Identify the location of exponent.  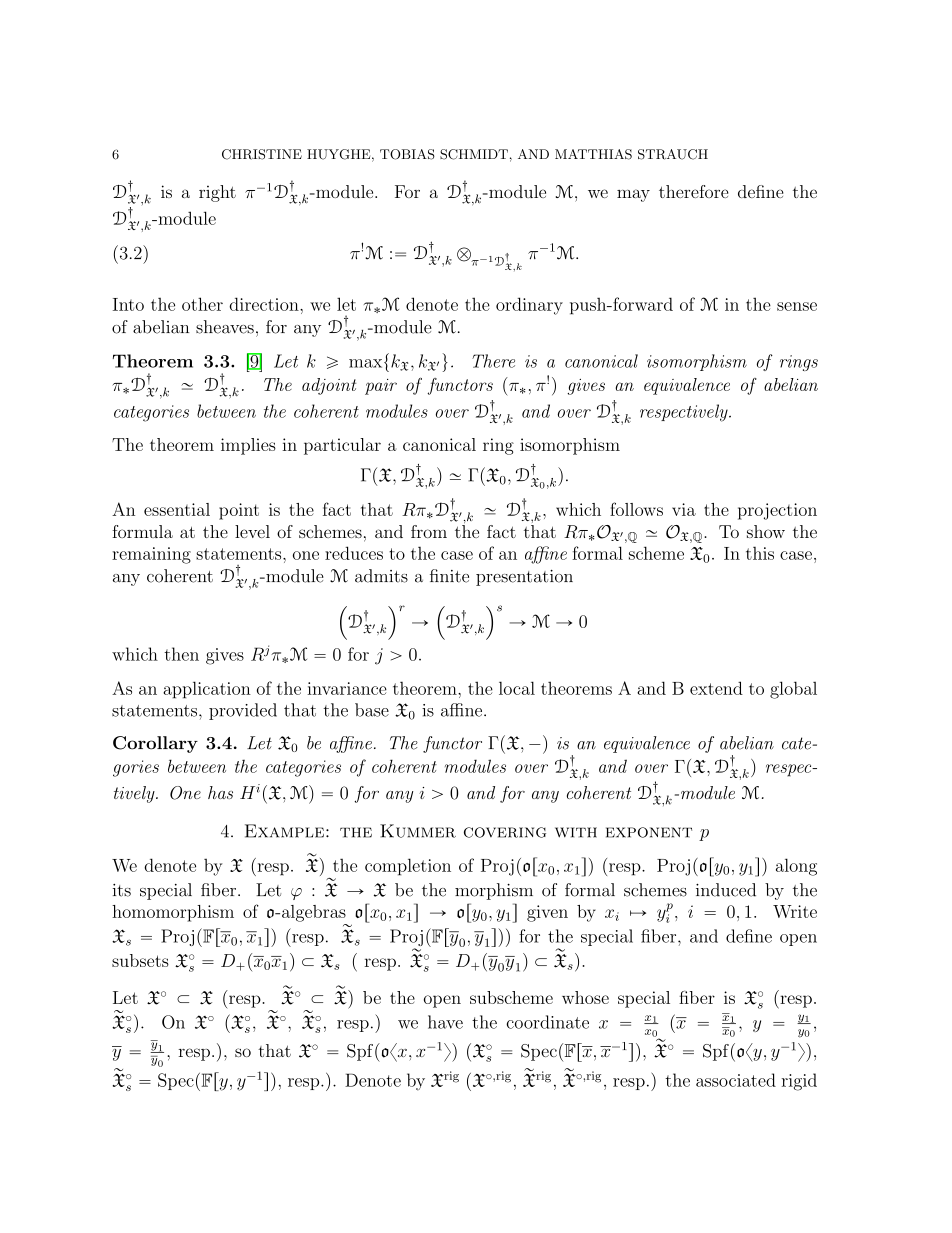
(649, 832).
